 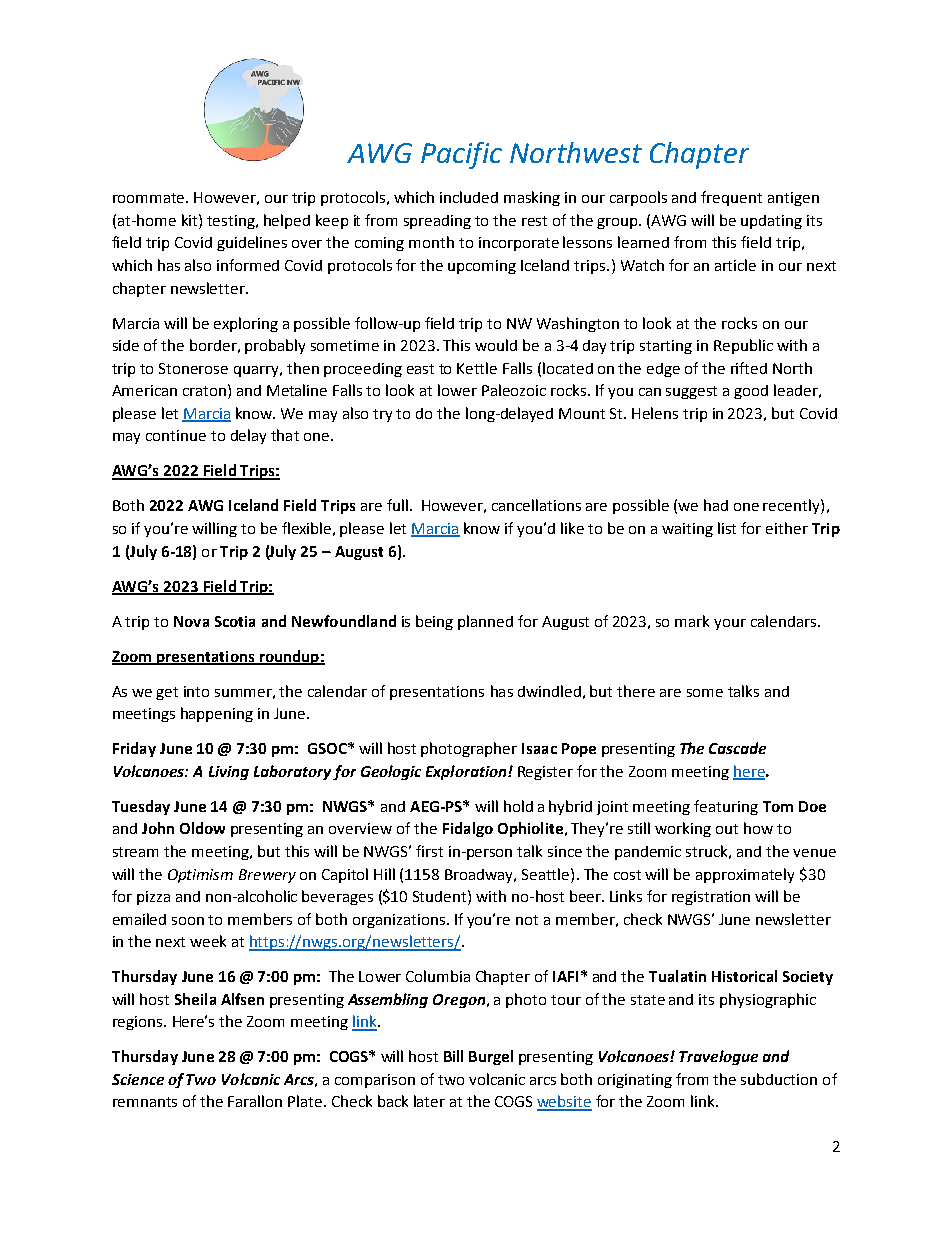 I want to click on continue, so click(x=176, y=435).
